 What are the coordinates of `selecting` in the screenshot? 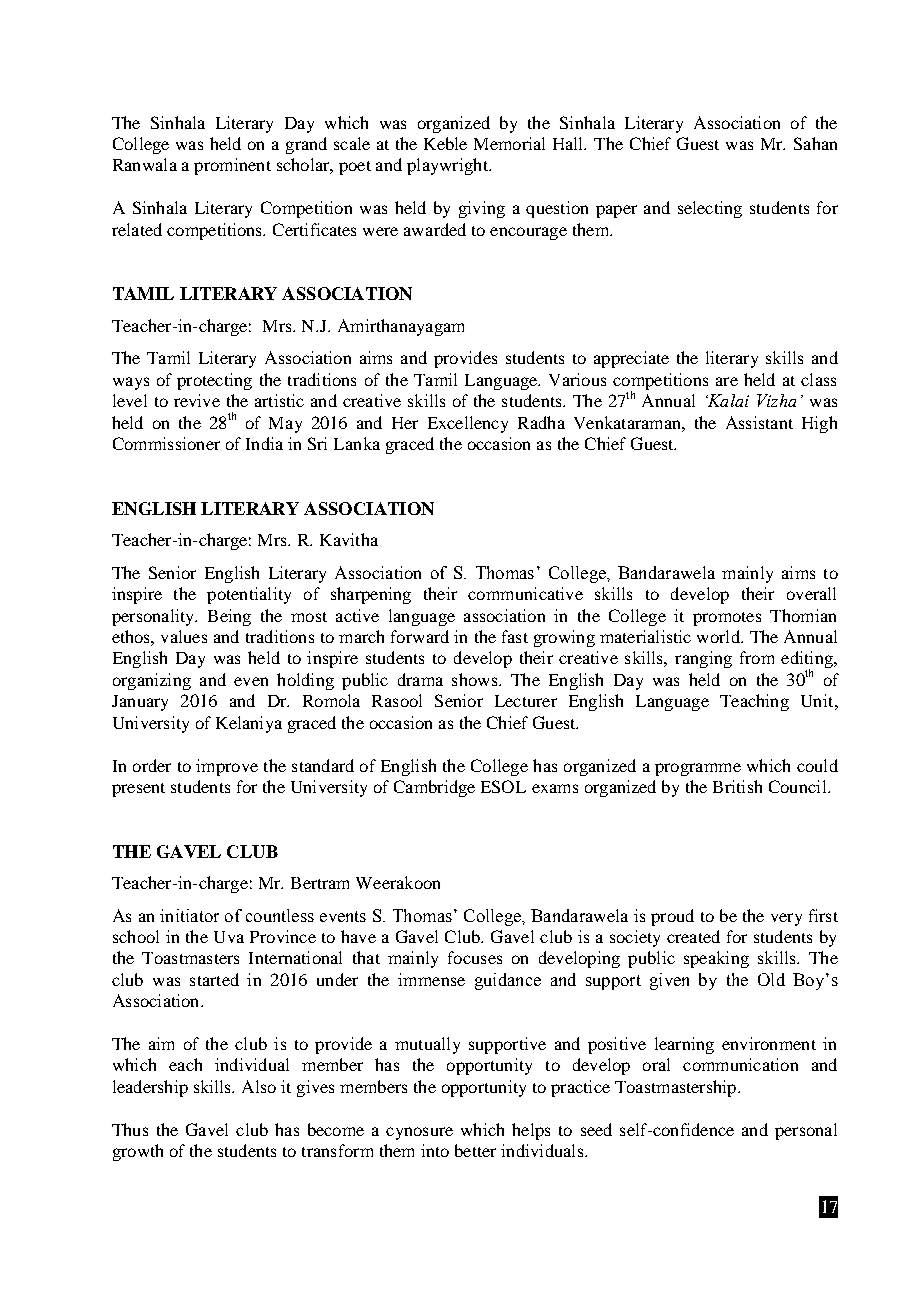 It's located at (710, 209).
